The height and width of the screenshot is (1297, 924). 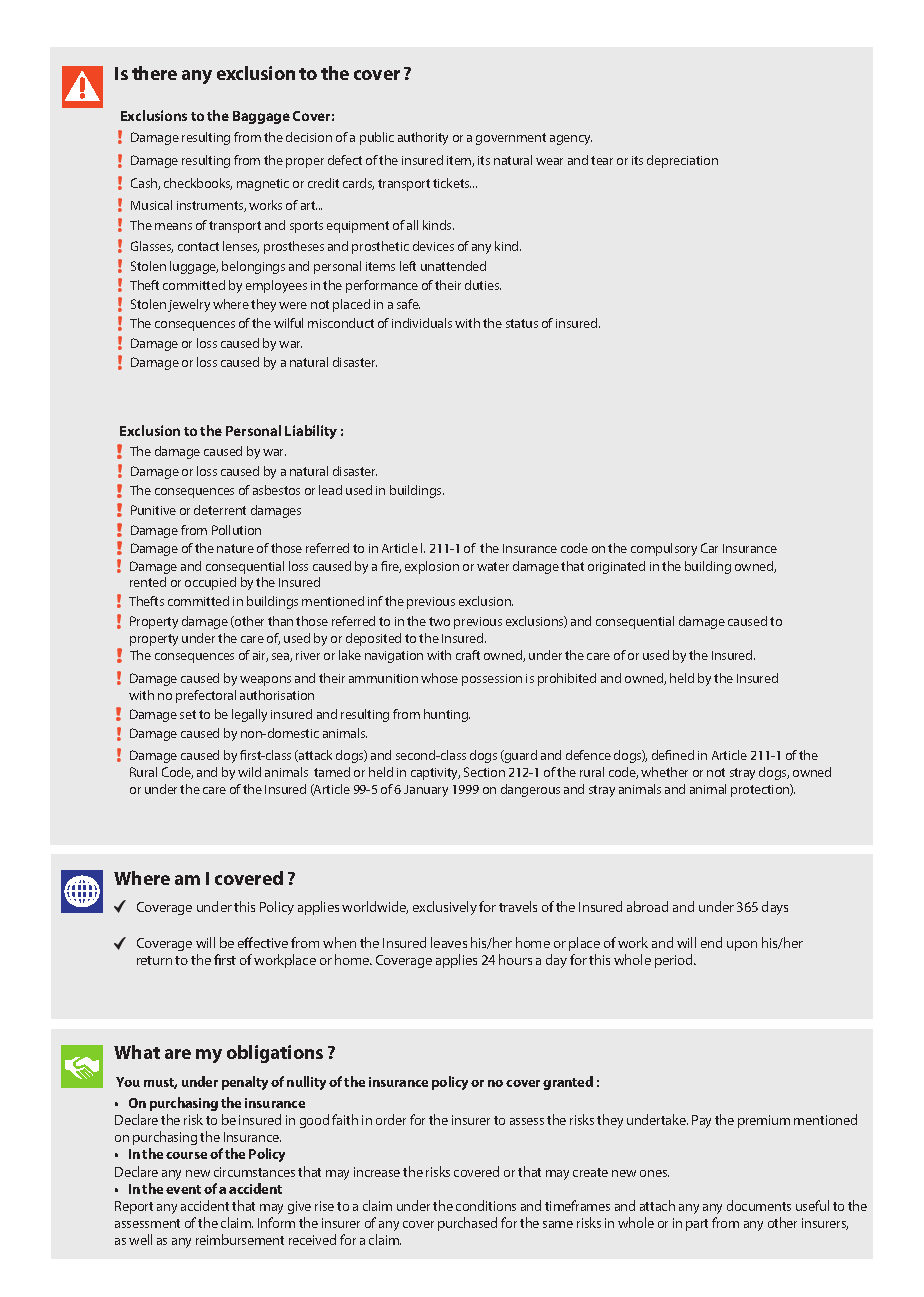 What do you see at coordinates (183, 1189) in the screenshot?
I see `event` at bounding box center [183, 1189].
